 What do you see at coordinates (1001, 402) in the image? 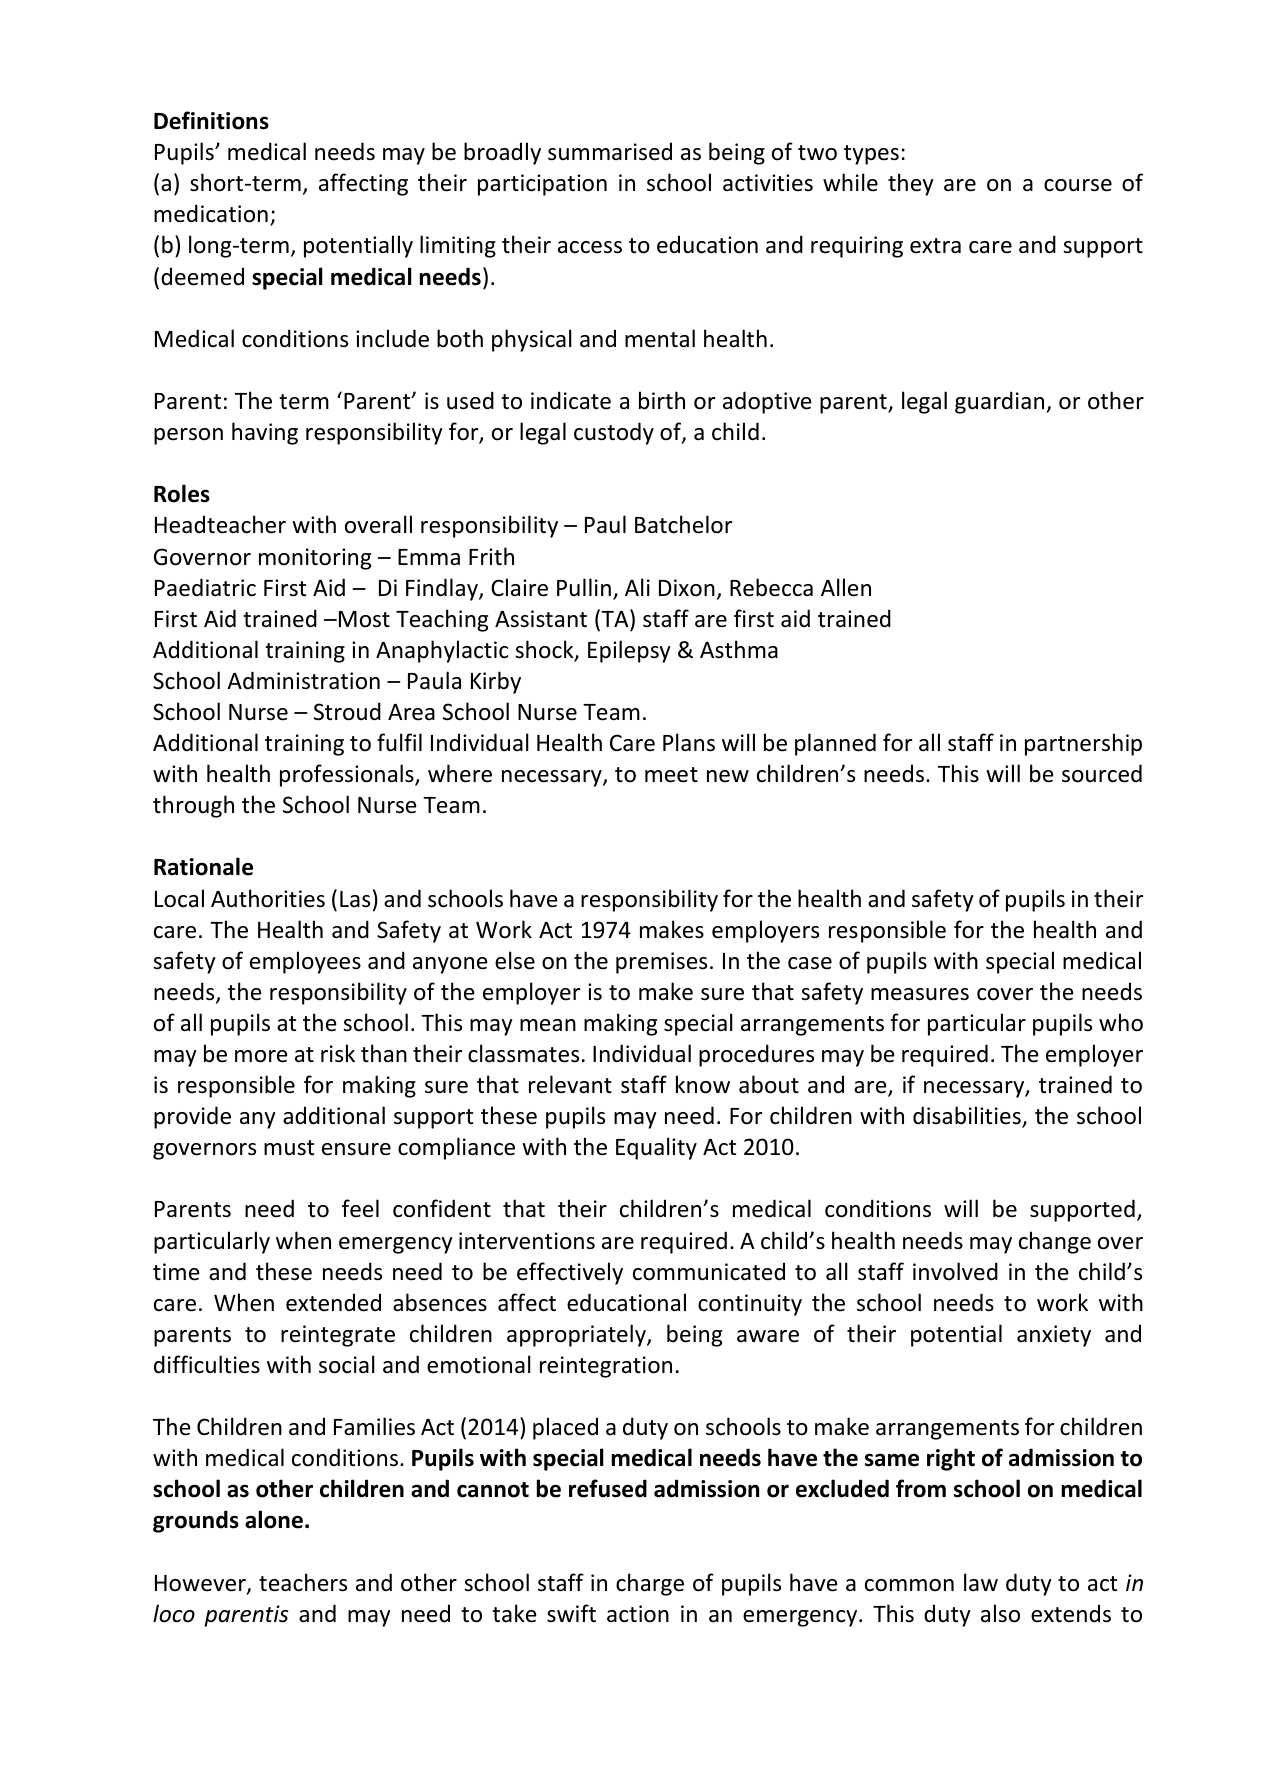
I see `guardian` at bounding box center [1001, 402].
